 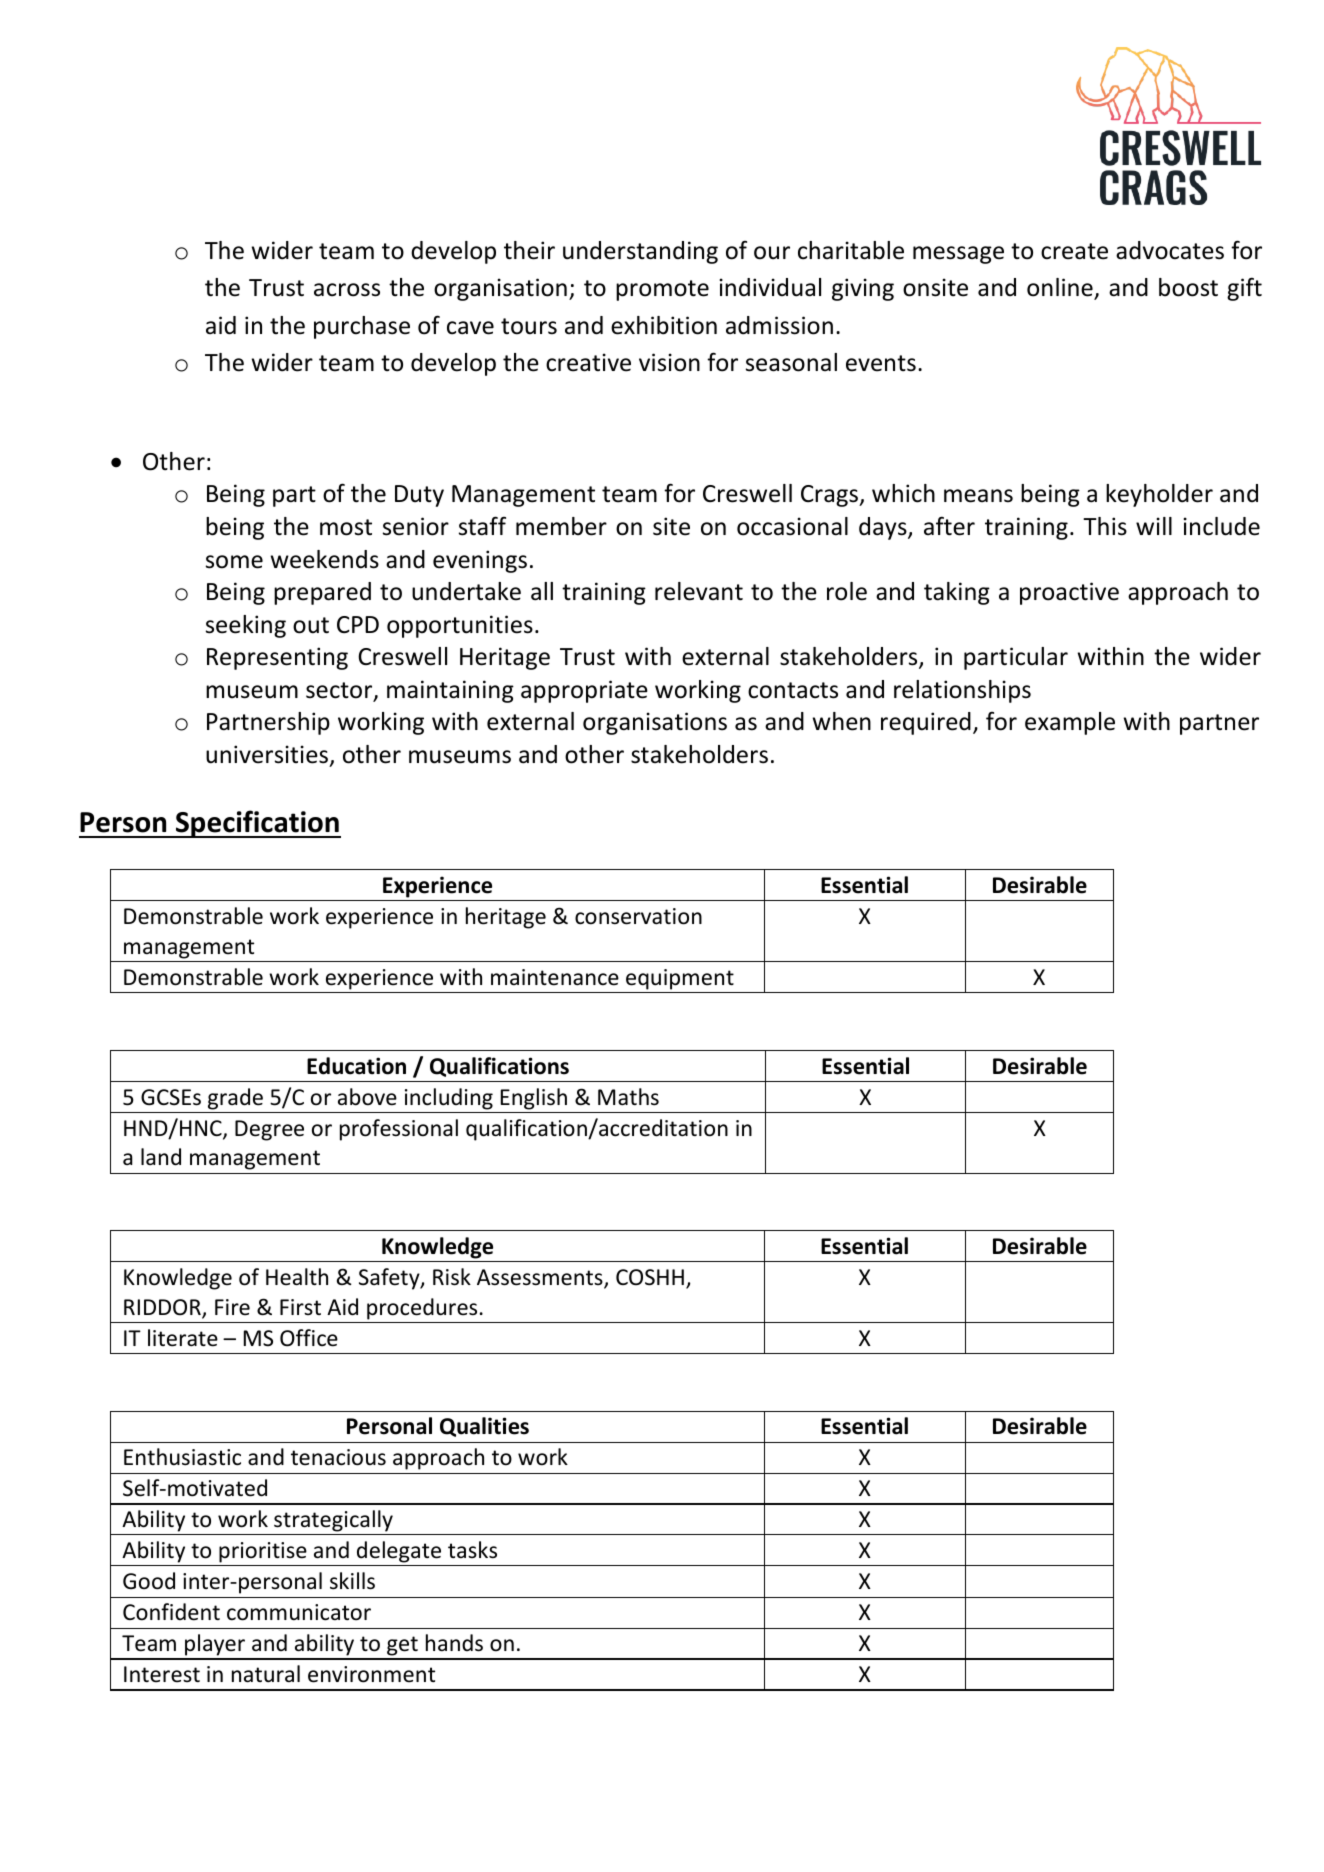 What do you see at coordinates (299, 1612) in the screenshot?
I see `communicator` at bounding box center [299, 1612].
